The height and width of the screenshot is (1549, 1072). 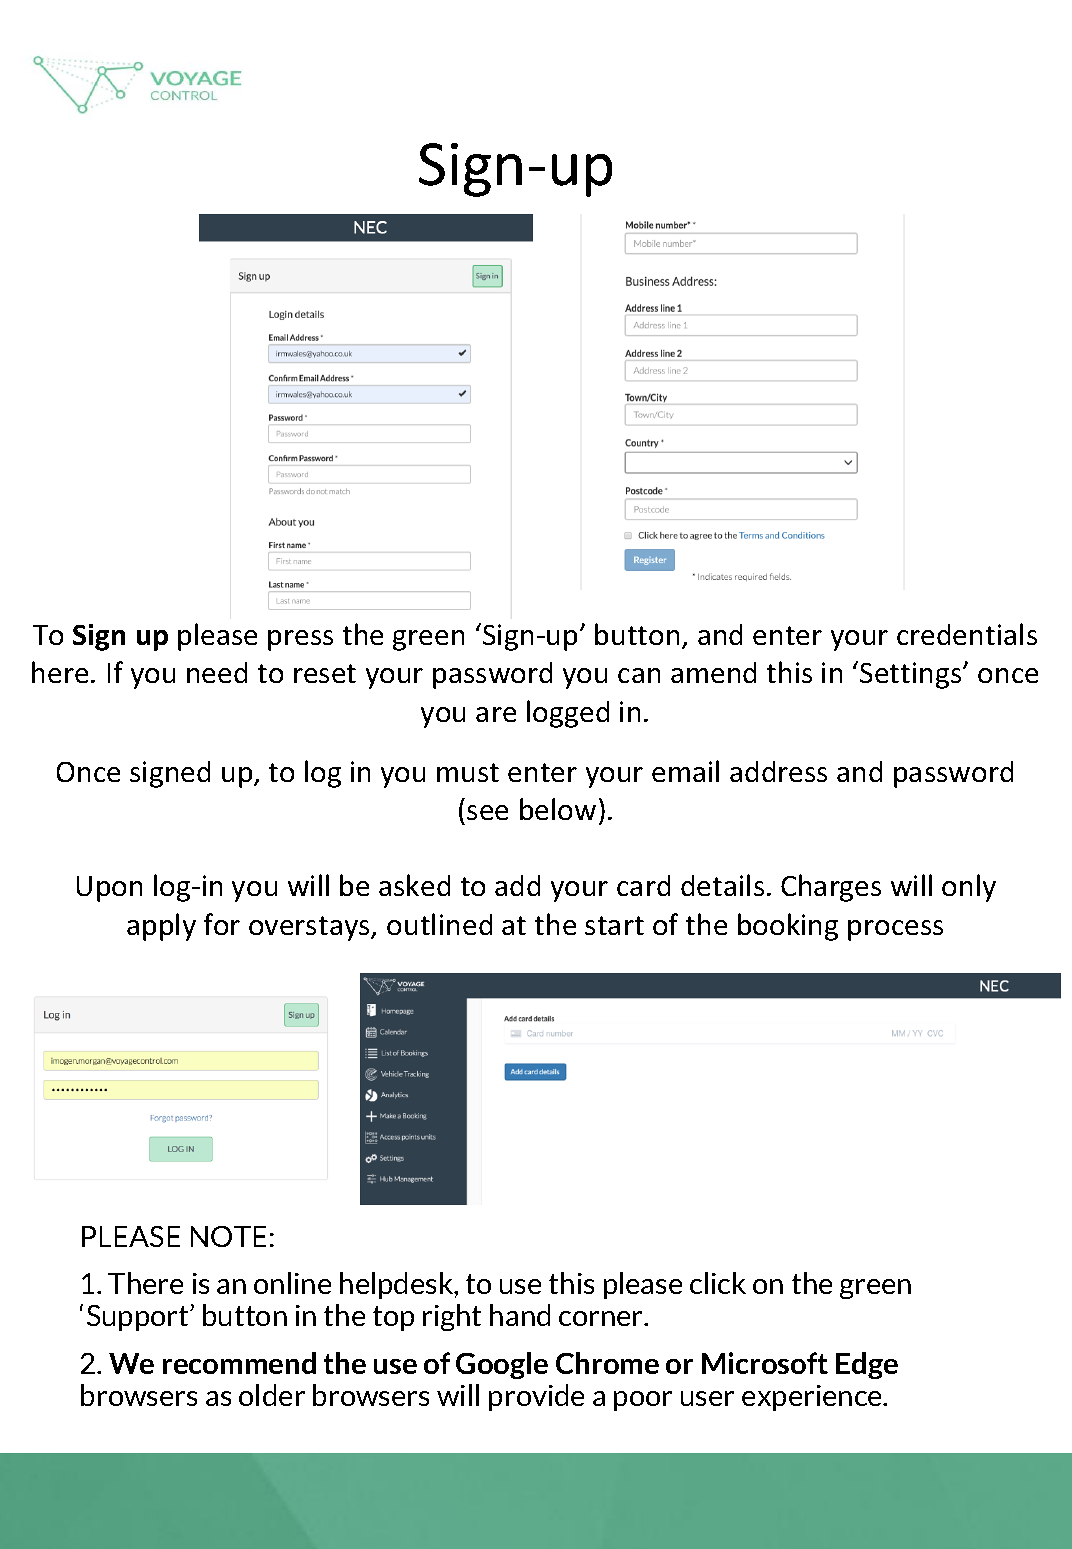 I want to click on recommend, so click(x=239, y=1363).
